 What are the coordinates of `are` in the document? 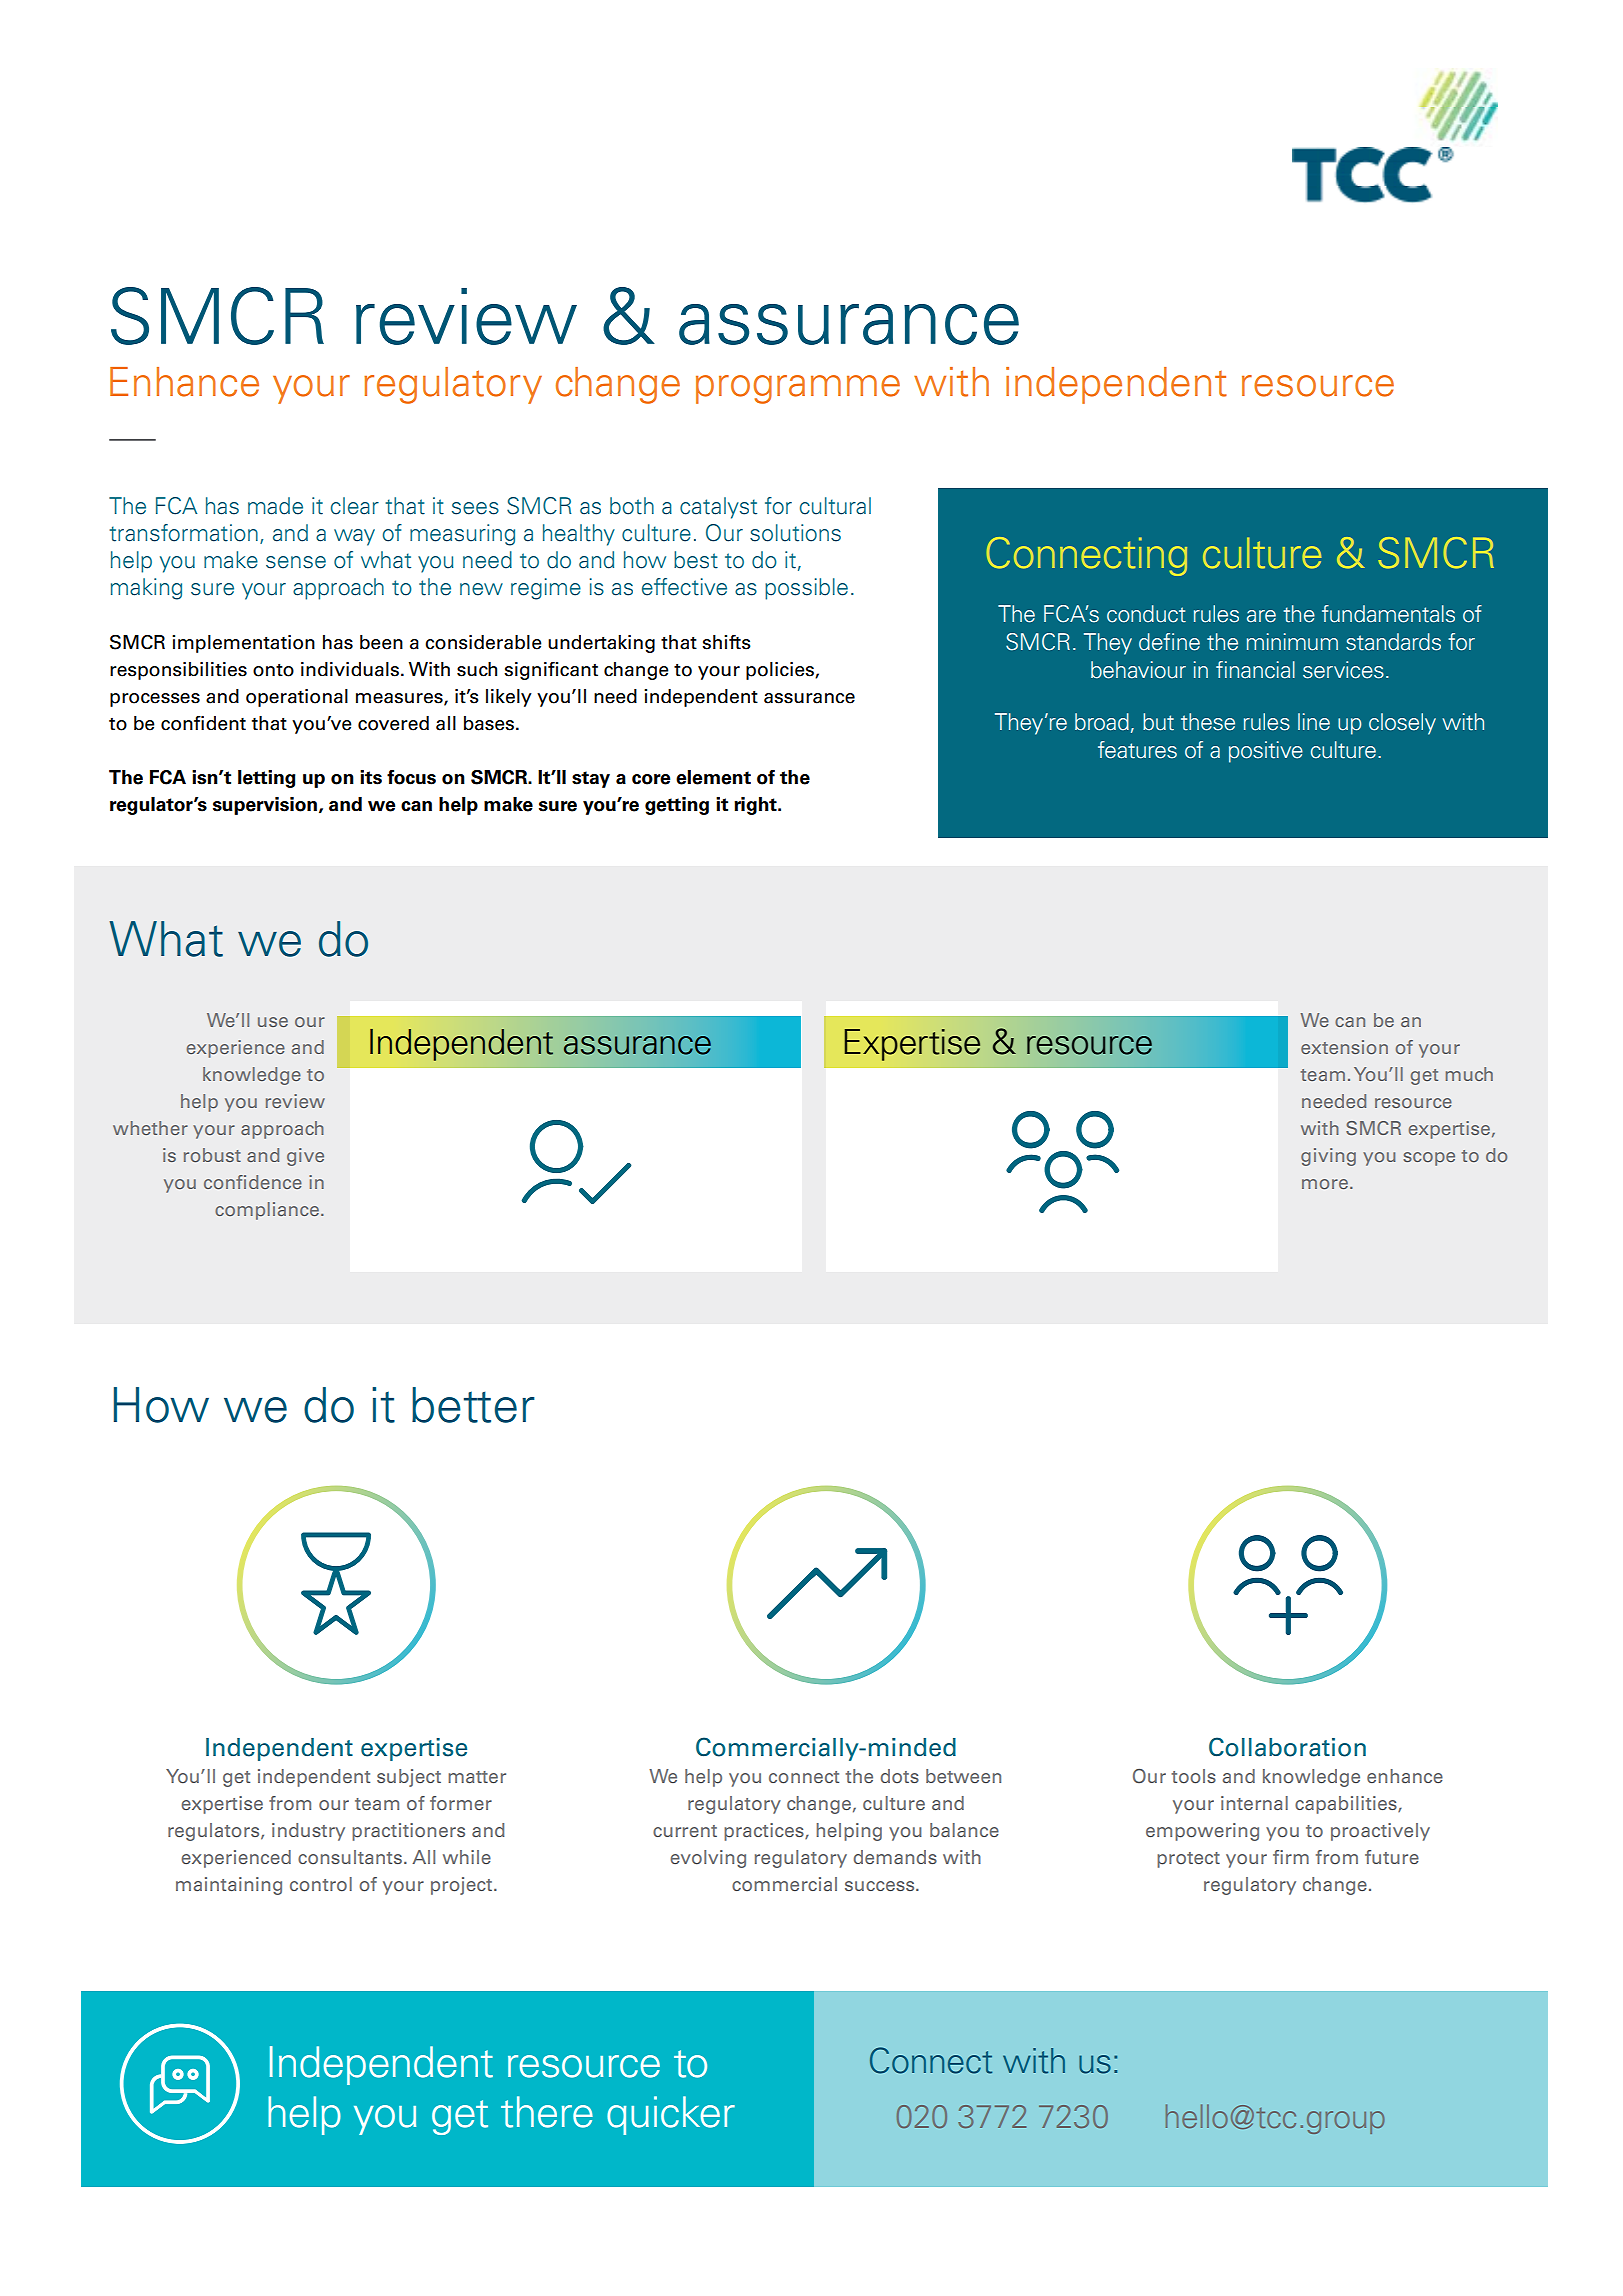 It's located at (1261, 616).
